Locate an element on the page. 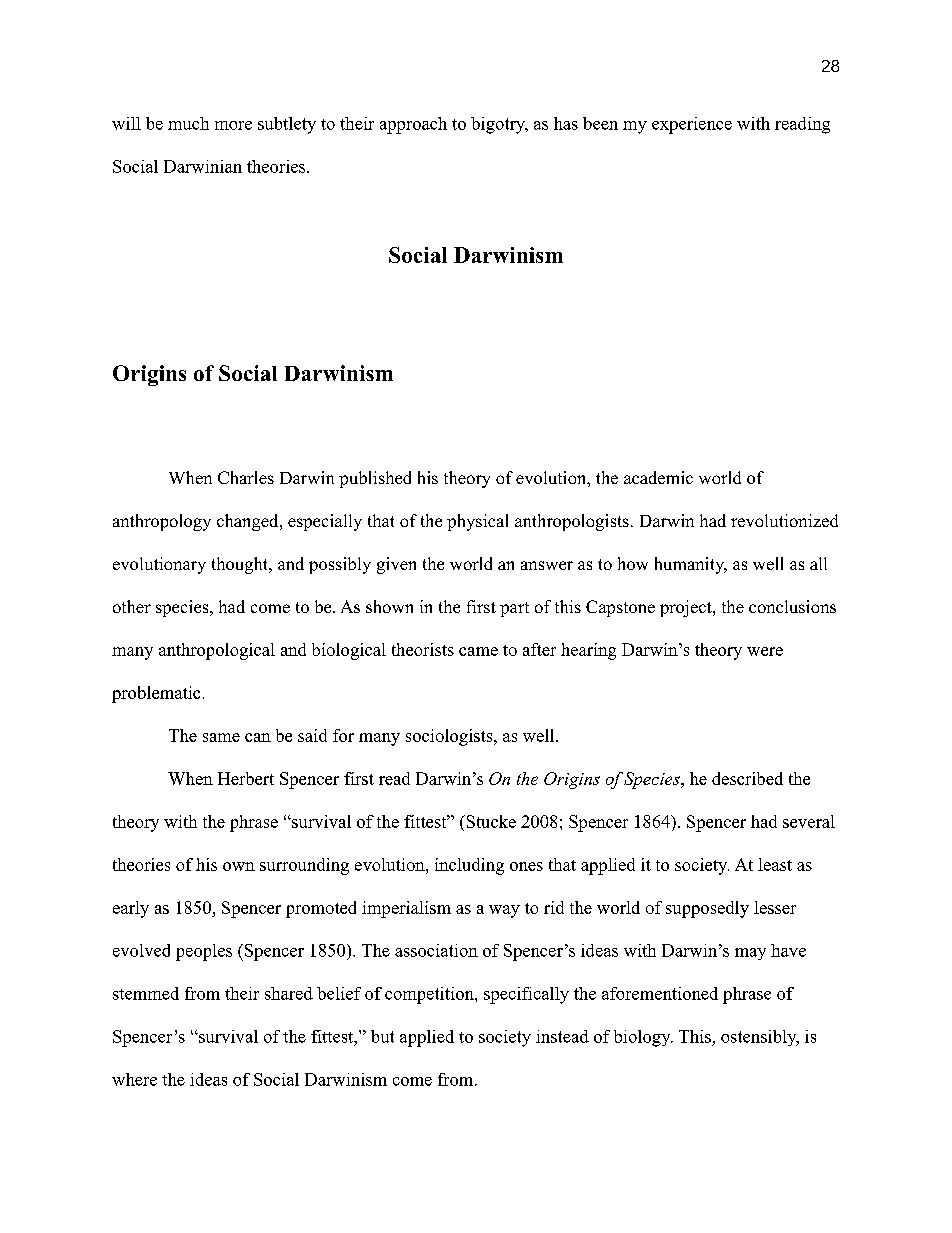 The height and width of the page is (1233, 952). where is located at coordinates (134, 1079).
